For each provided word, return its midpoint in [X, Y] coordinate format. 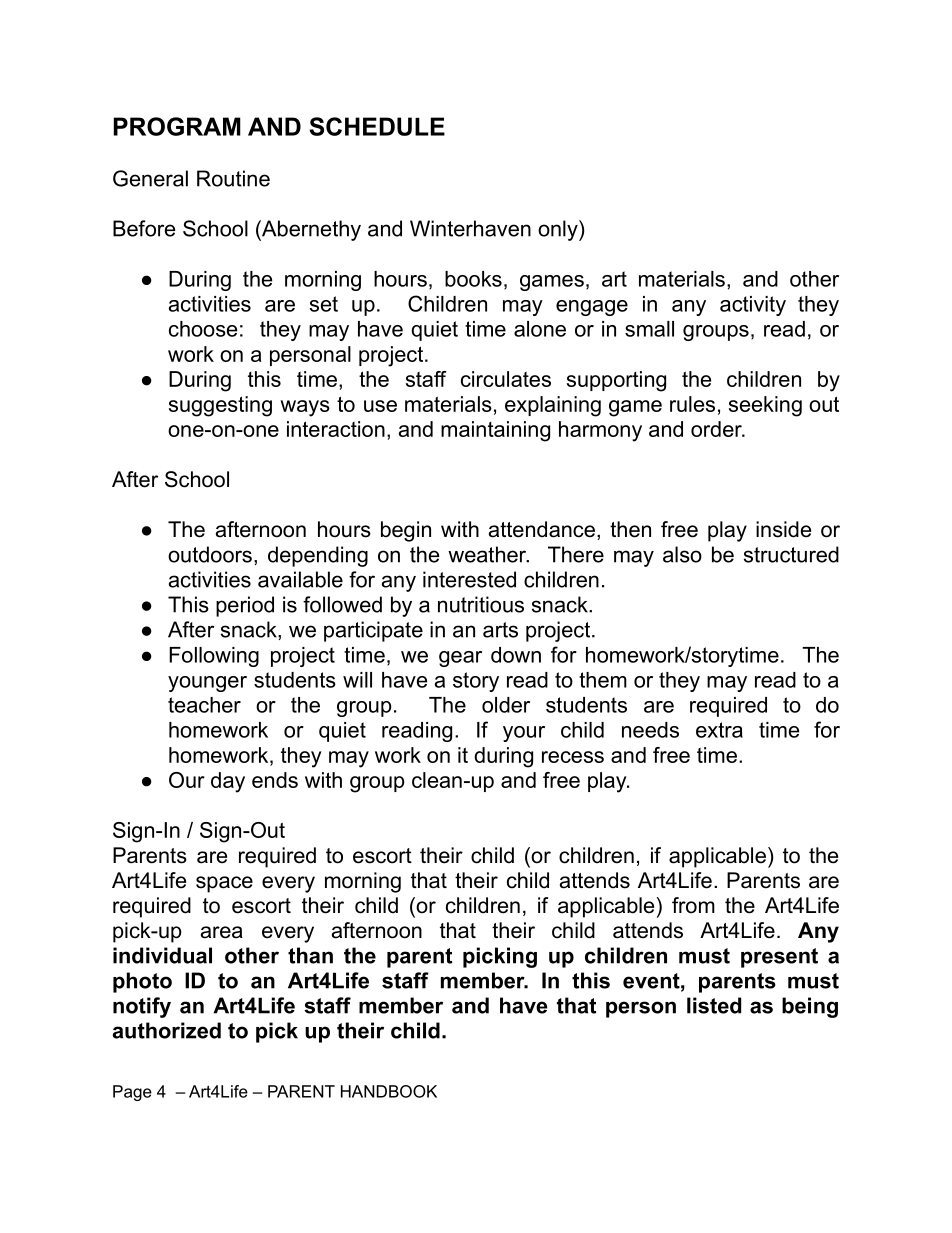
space [224, 884]
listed [714, 1005]
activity [753, 306]
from [693, 905]
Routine [233, 178]
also [682, 554]
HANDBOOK [389, 1091]
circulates [506, 379]
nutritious [481, 604]
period [245, 606]
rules [692, 404]
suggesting [220, 406]
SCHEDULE [377, 126]
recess [573, 757]
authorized [167, 1030]
